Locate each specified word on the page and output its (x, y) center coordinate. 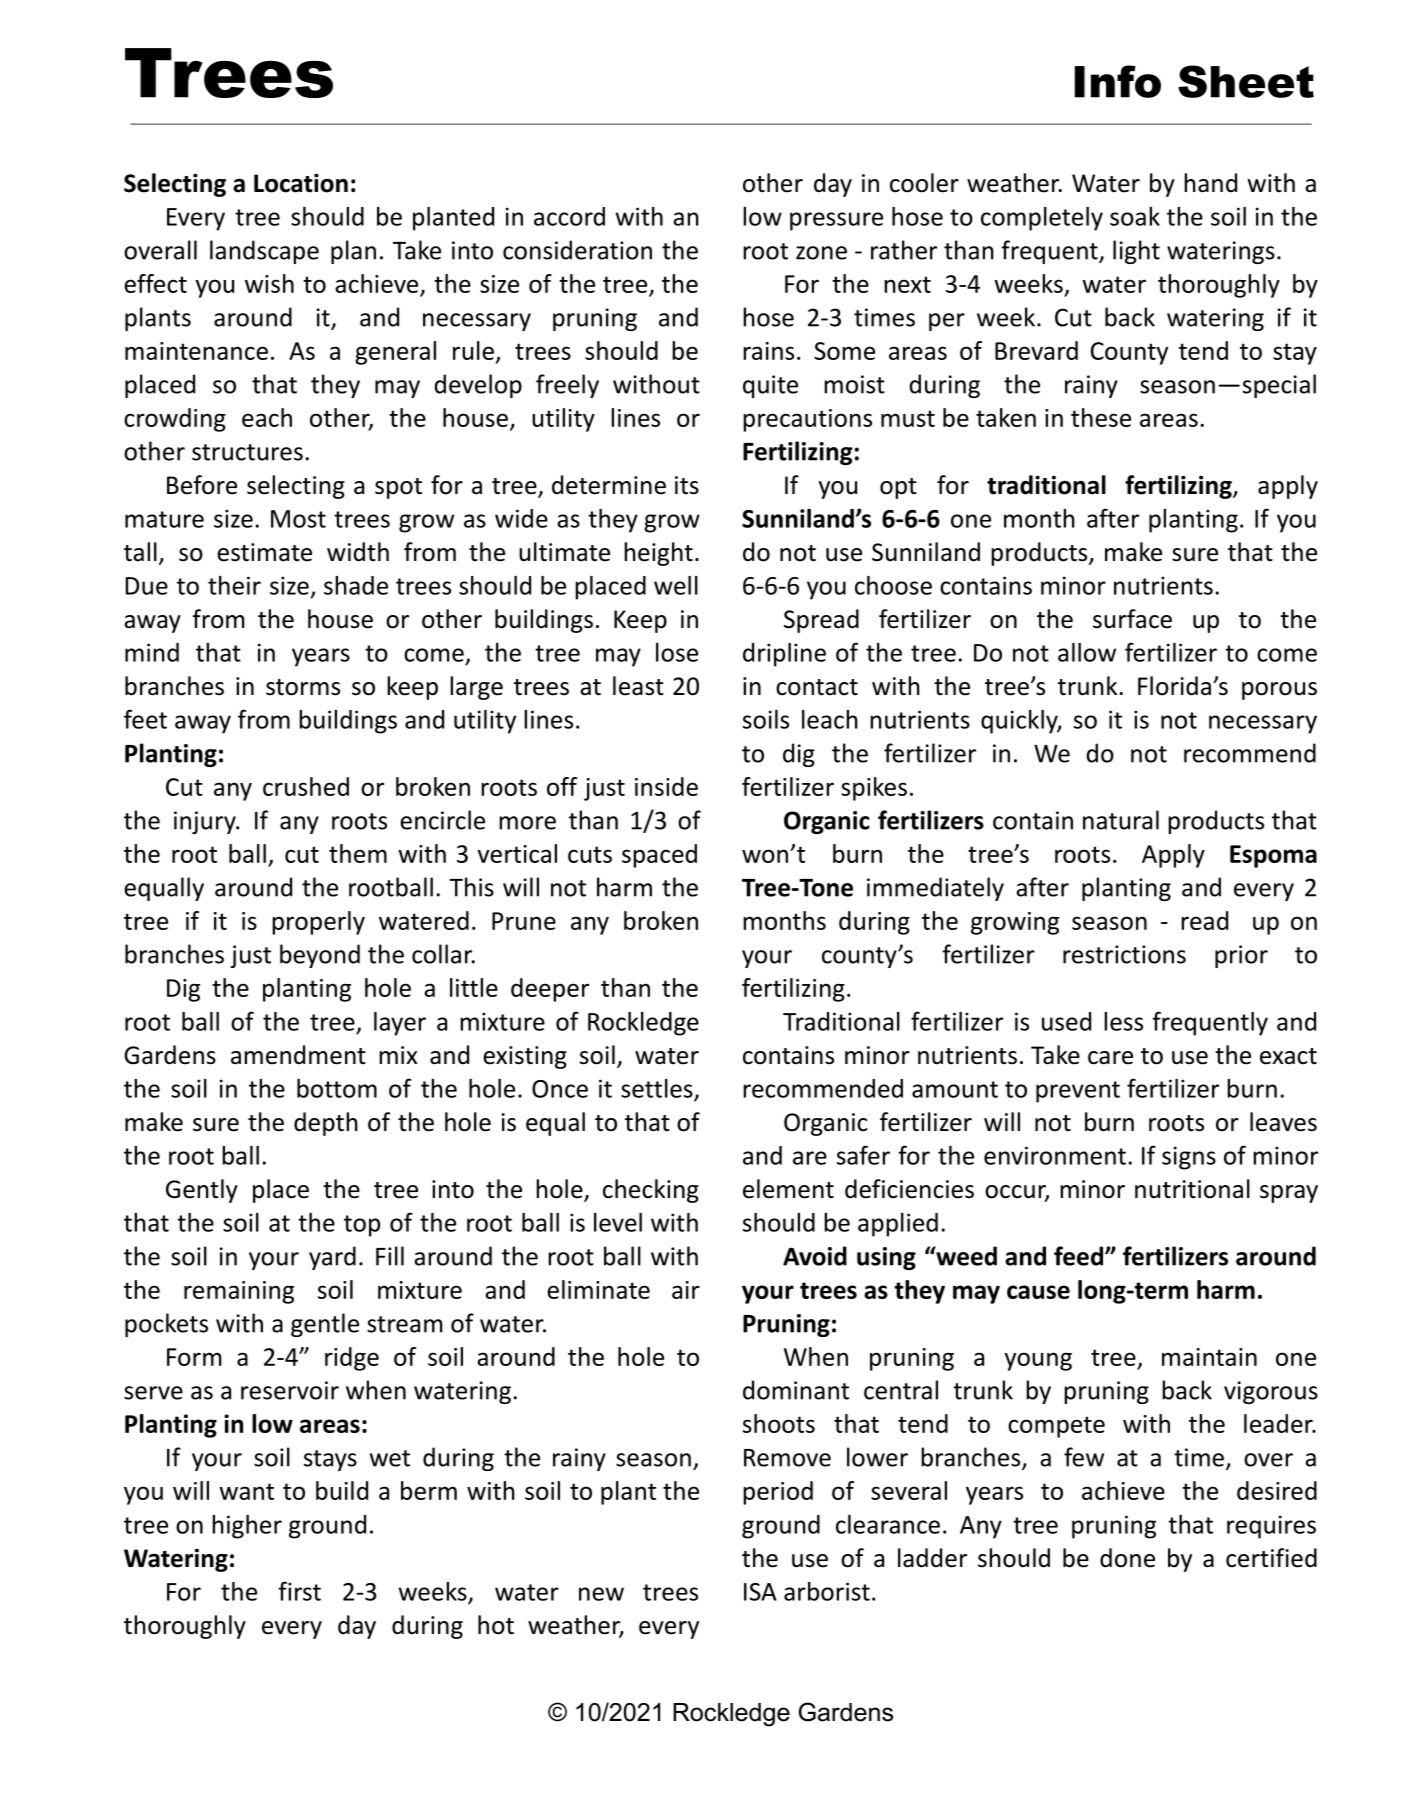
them (358, 853)
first (299, 1591)
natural (1121, 820)
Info (1118, 81)
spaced (659, 856)
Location (301, 183)
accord (569, 216)
